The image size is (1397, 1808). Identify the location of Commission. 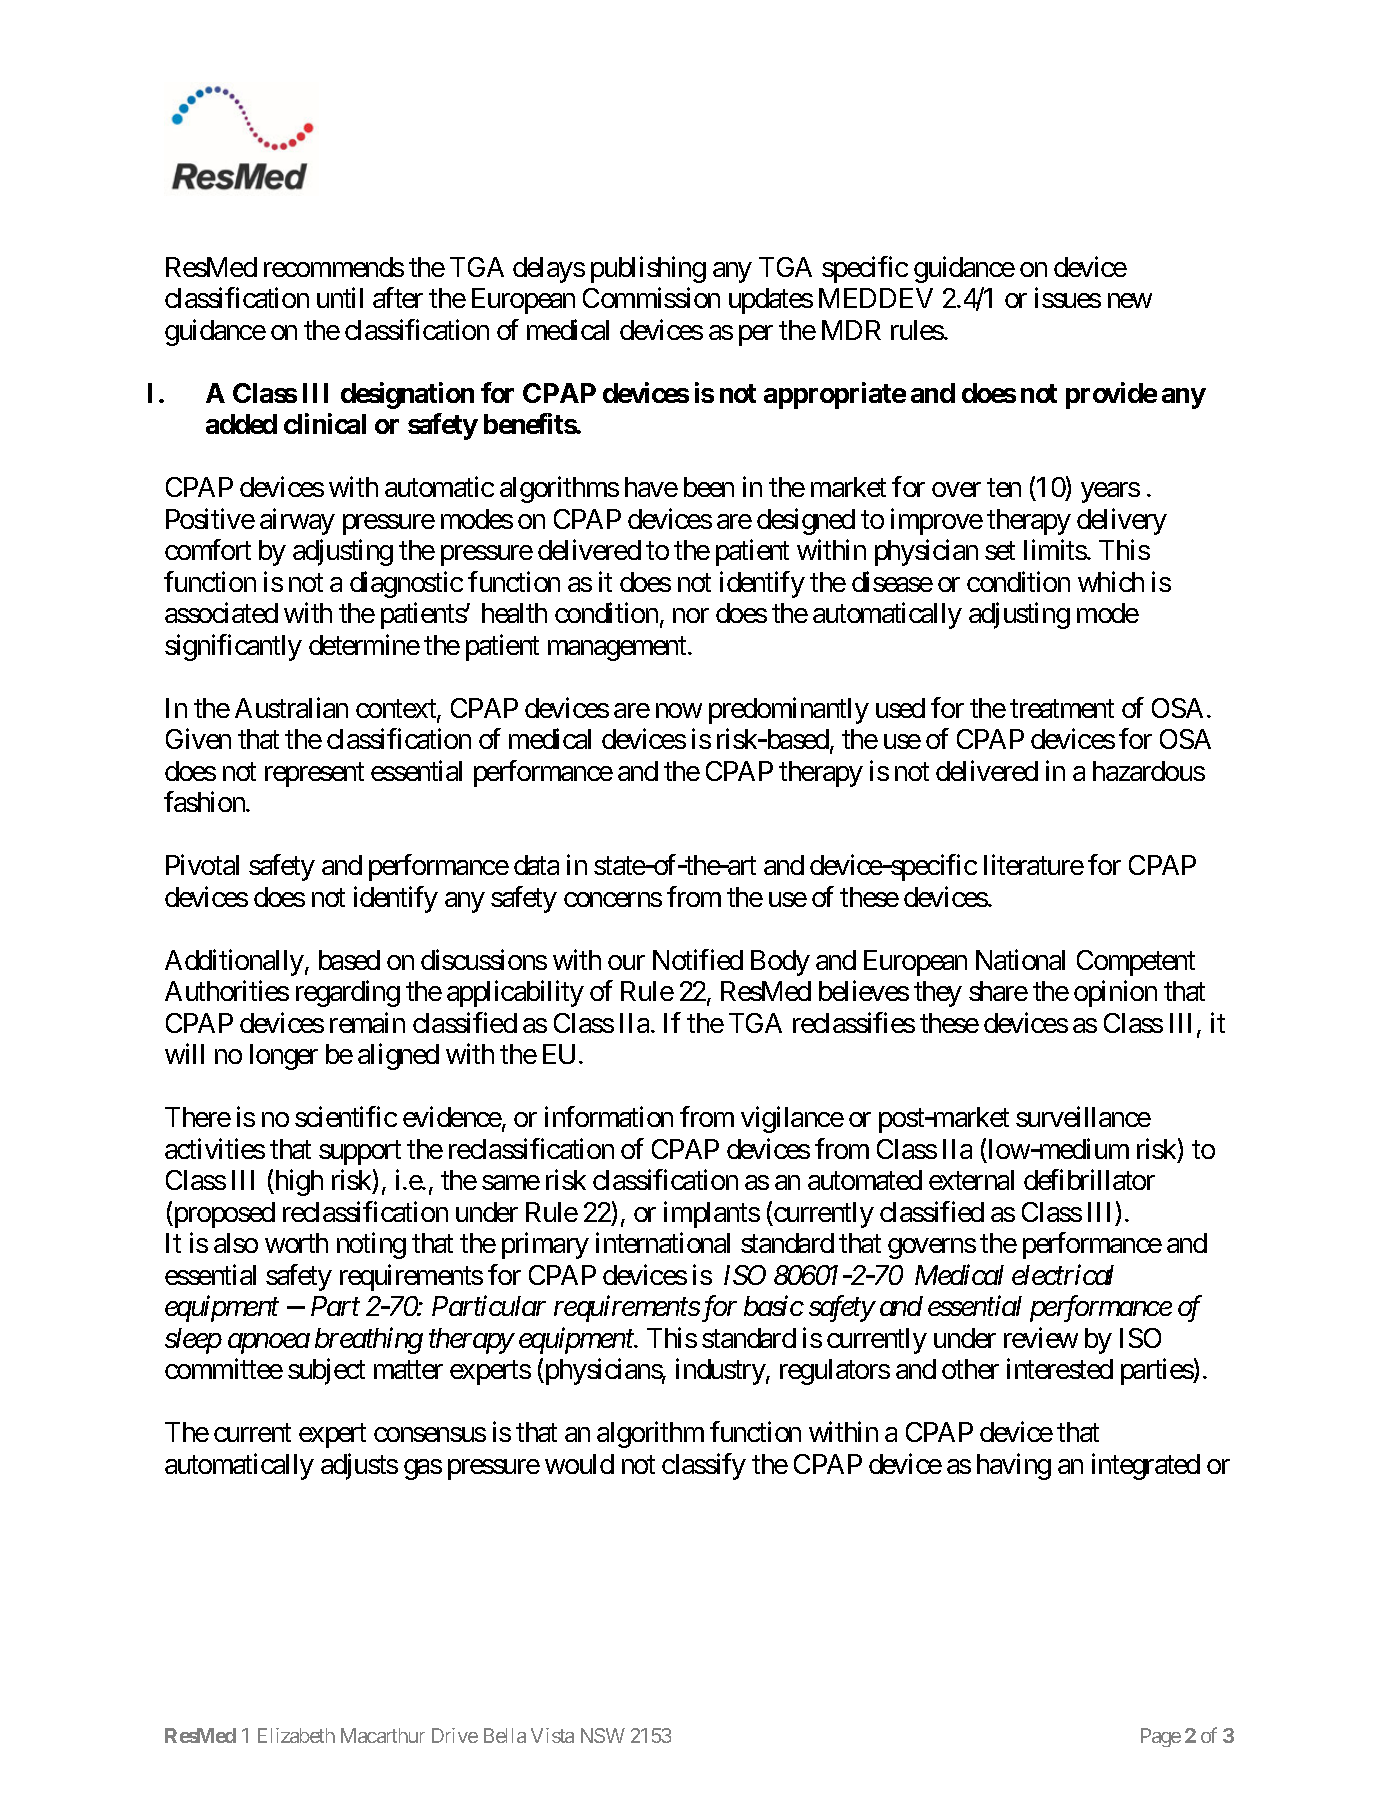
(651, 297).
